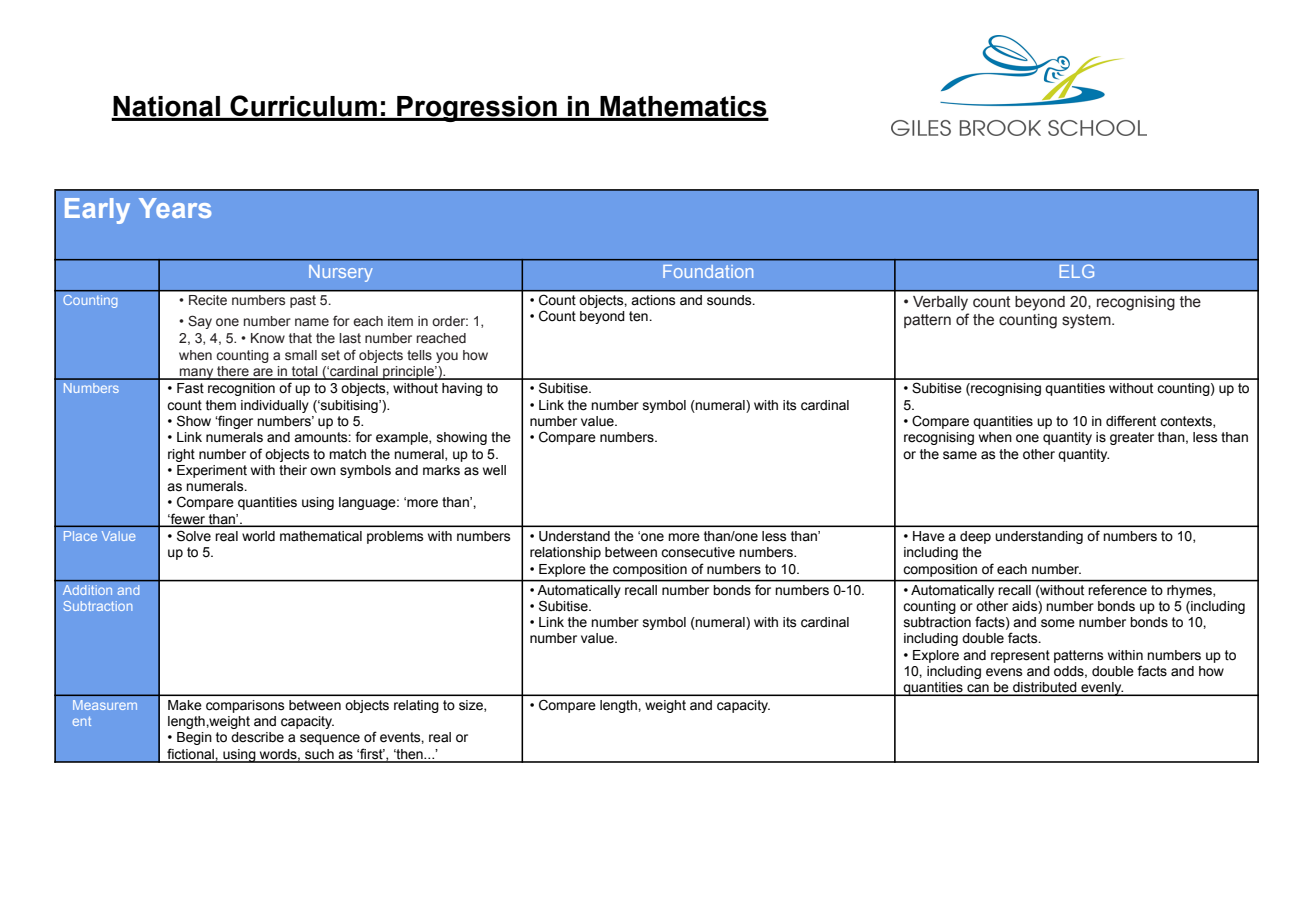 This screenshot has height=924, width=1307. What do you see at coordinates (1045, 688) in the screenshot?
I see `distributed` at bounding box center [1045, 688].
